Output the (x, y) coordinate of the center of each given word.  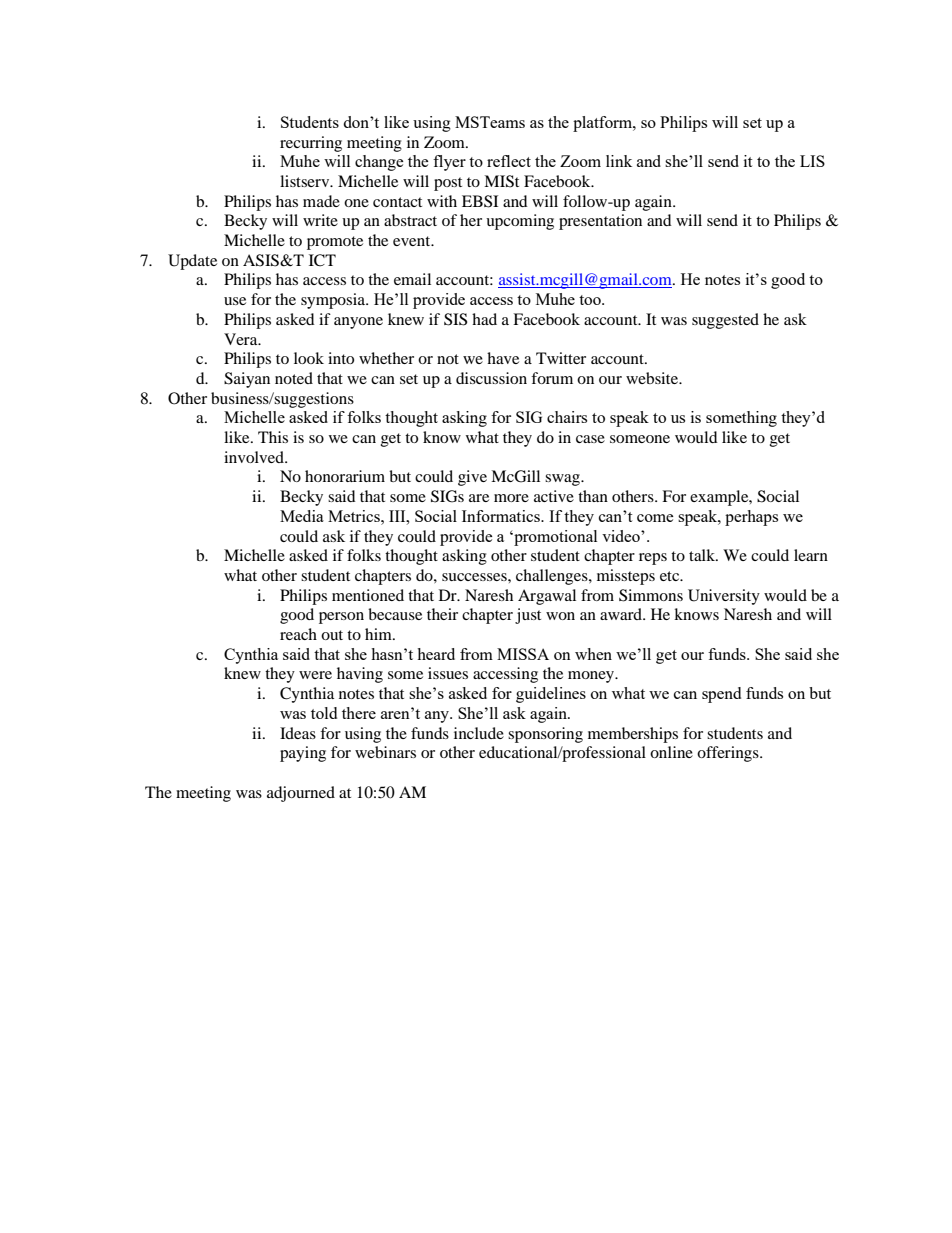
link (619, 161)
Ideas (298, 733)
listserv (306, 181)
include (479, 733)
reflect (509, 161)
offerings (729, 754)
